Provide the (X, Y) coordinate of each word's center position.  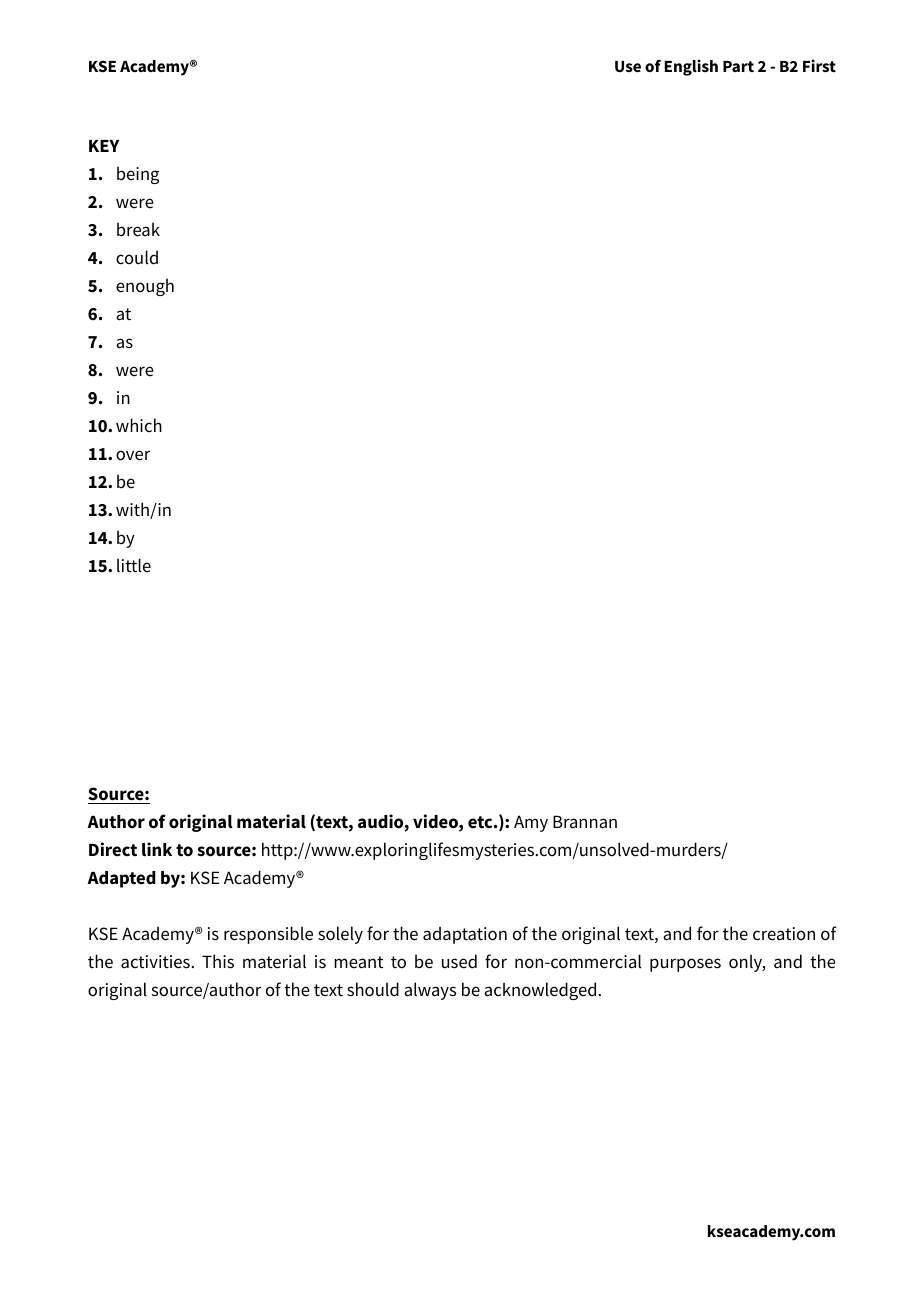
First (819, 65)
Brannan (585, 822)
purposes (685, 965)
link (157, 849)
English (691, 67)
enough (145, 287)
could (137, 257)
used (459, 961)
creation (784, 934)
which (139, 425)
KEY (104, 146)
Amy (531, 823)
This (218, 961)
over (133, 455)
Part (738, 66)
